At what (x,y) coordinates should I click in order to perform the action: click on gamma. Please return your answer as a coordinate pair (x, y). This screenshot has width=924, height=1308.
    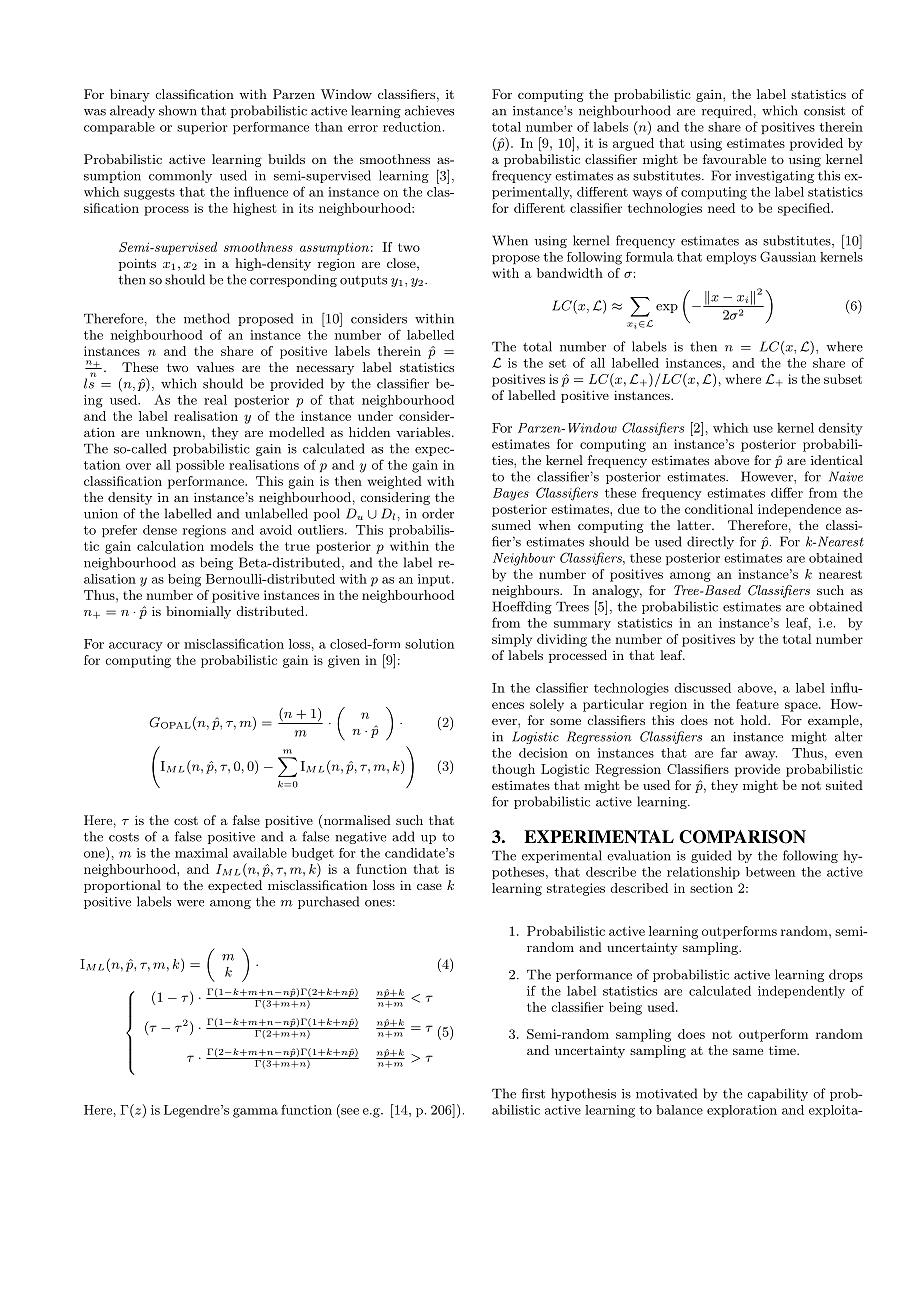
    Looking at the image, I should click on (255, 1113).
